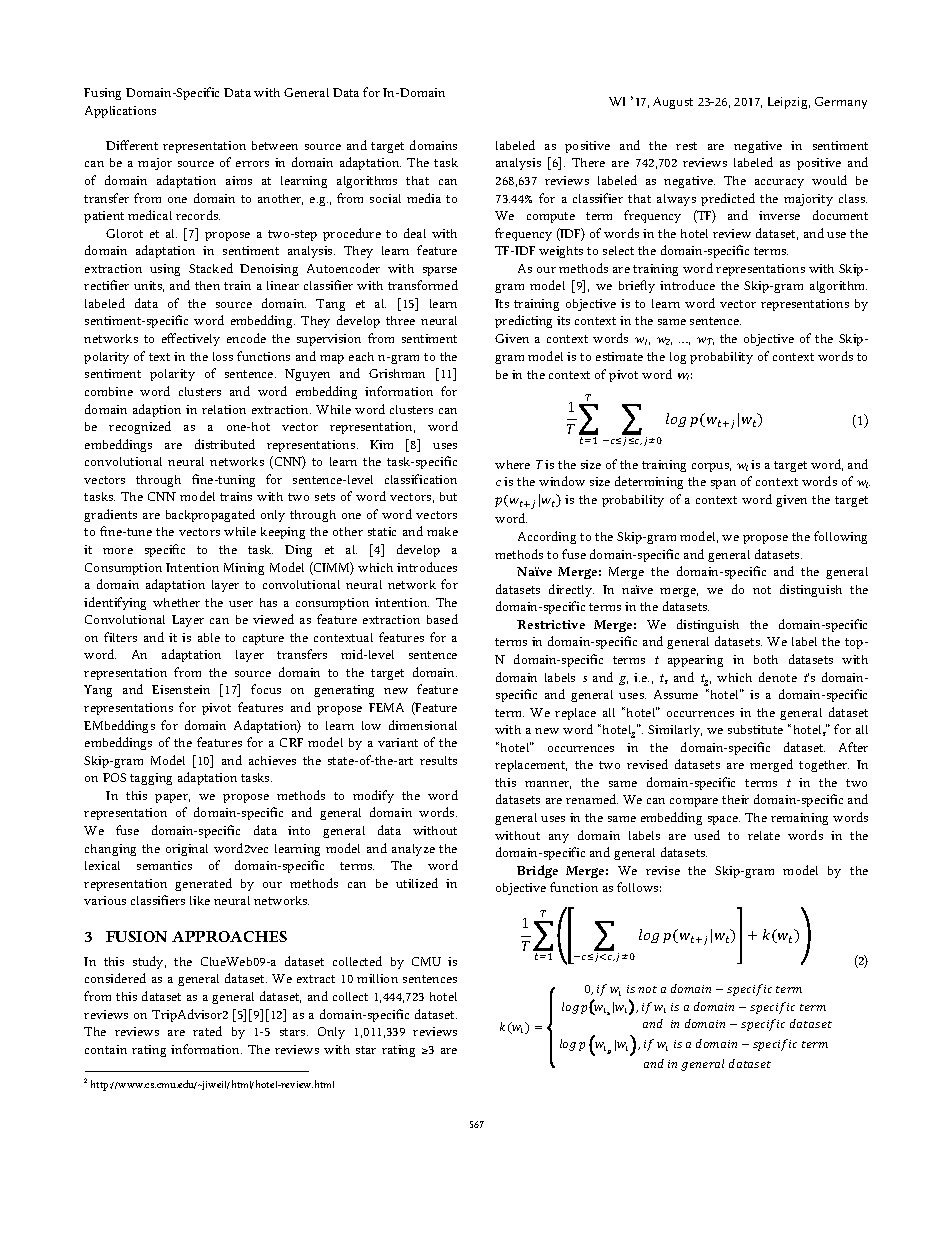 This document has width=952, height=1233. What do you see at coordinates (779, 183) in the document?
I see `accuracy` at bounding box center [779, 183].
